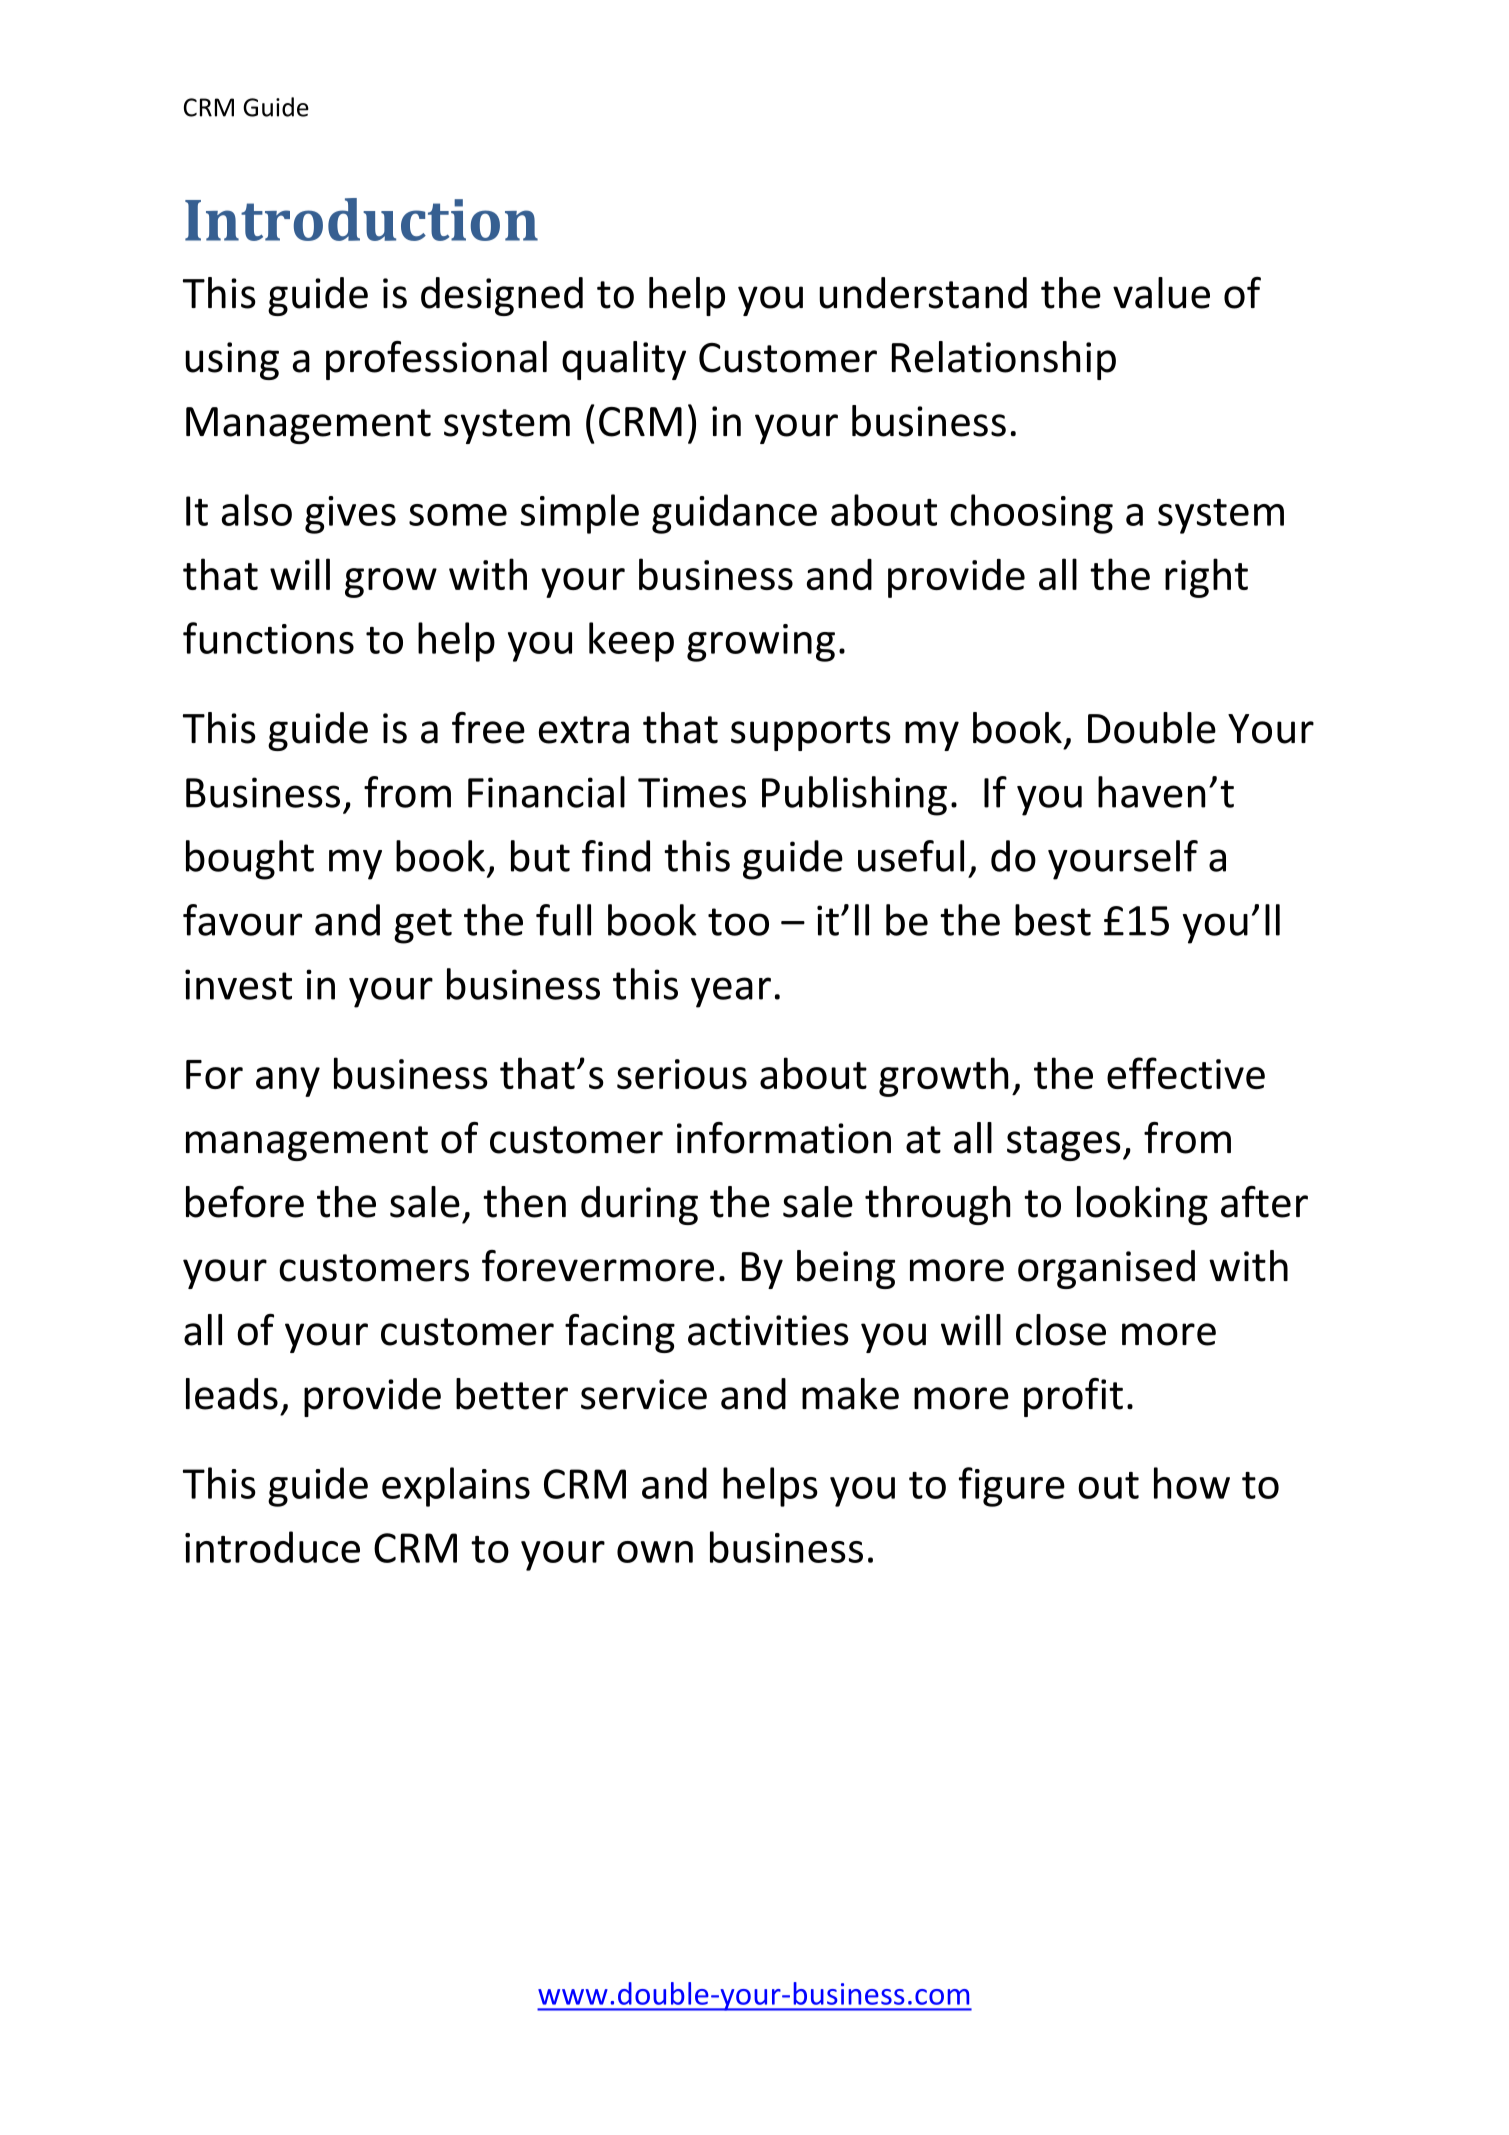 This screenshot has width=1509, height=2135. Describe the element at coordinates (1161, 293) in the screenshot. I see `value` at that location.
